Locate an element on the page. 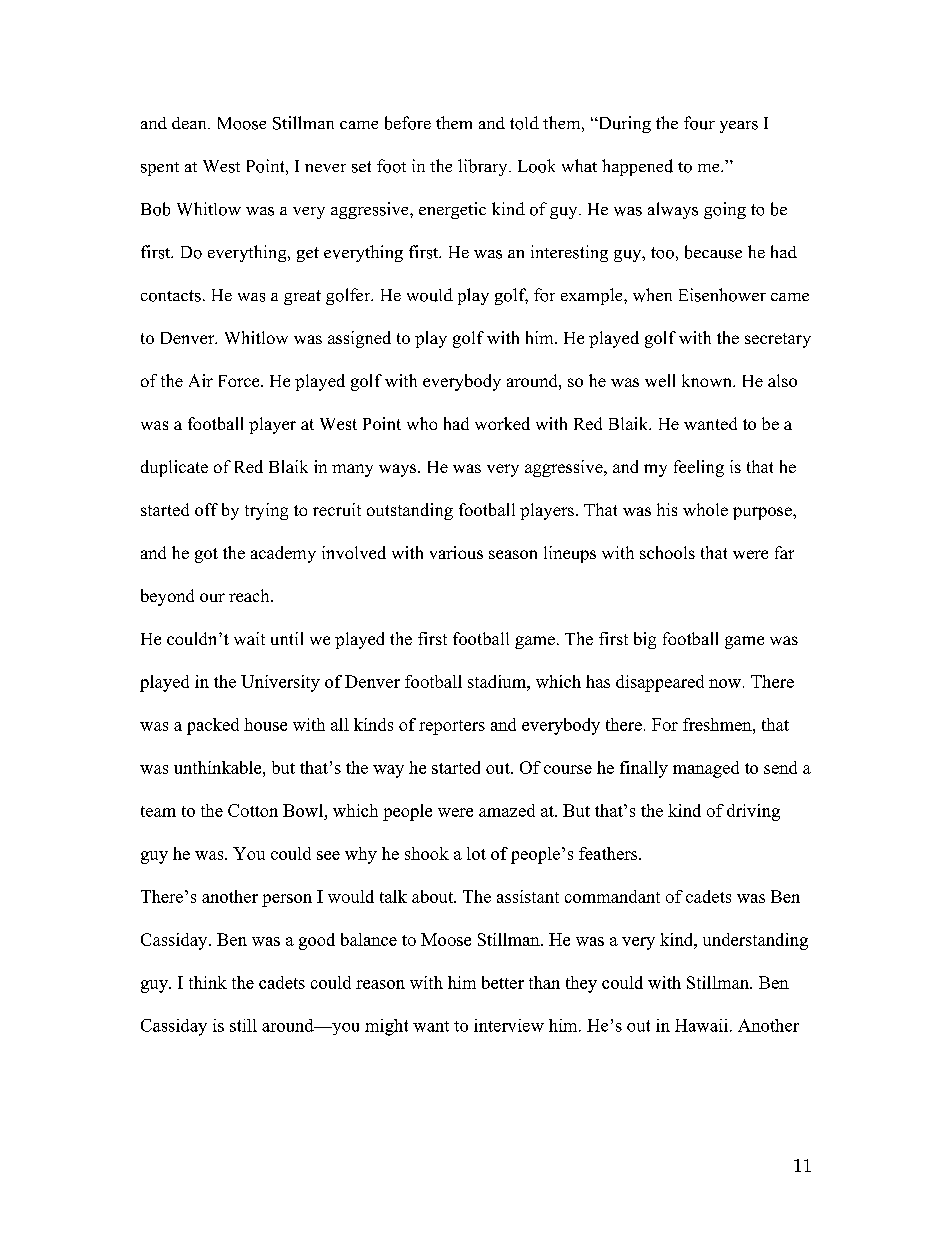 Image resolution: width=952 pixels, height=1233 pixels. four is located at coordinates (699, 123).
